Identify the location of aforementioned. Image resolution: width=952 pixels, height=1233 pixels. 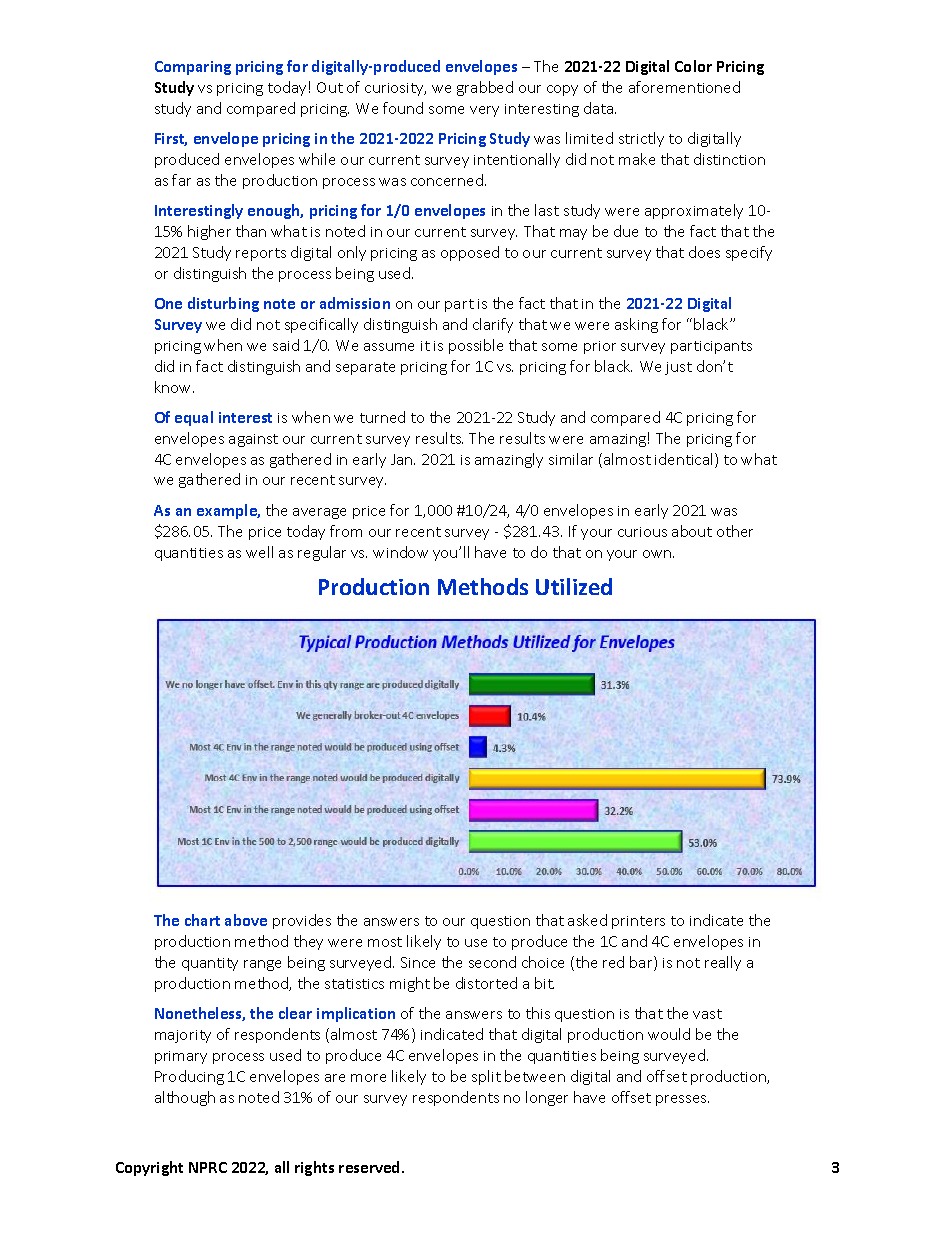
(684, 87).
